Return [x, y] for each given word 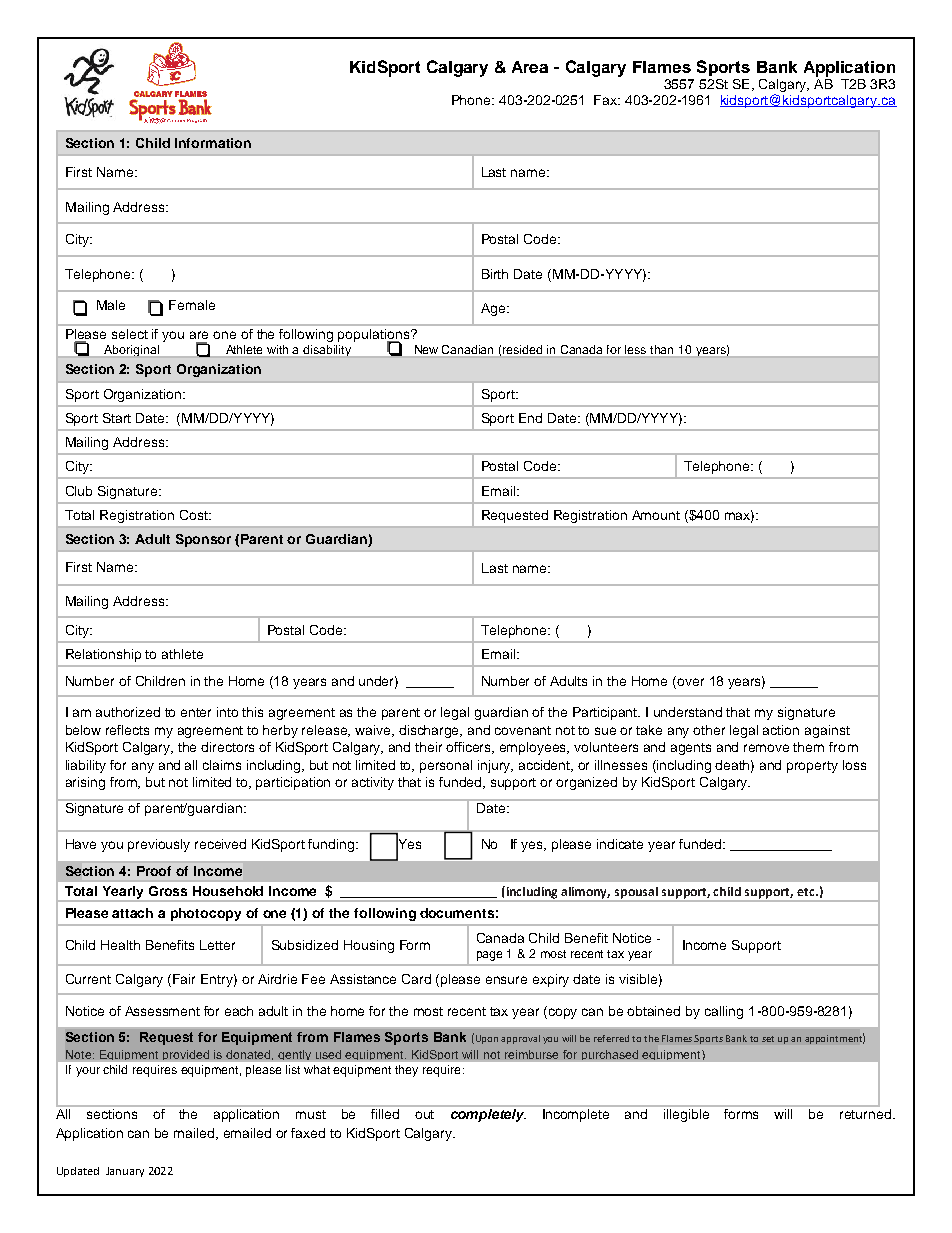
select [130, 334]
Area [530, 67]
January [125, 1172]
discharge [430, 731]
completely [488, 1115]
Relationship [103, 655]
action [781, 730]
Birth [495, 274]
